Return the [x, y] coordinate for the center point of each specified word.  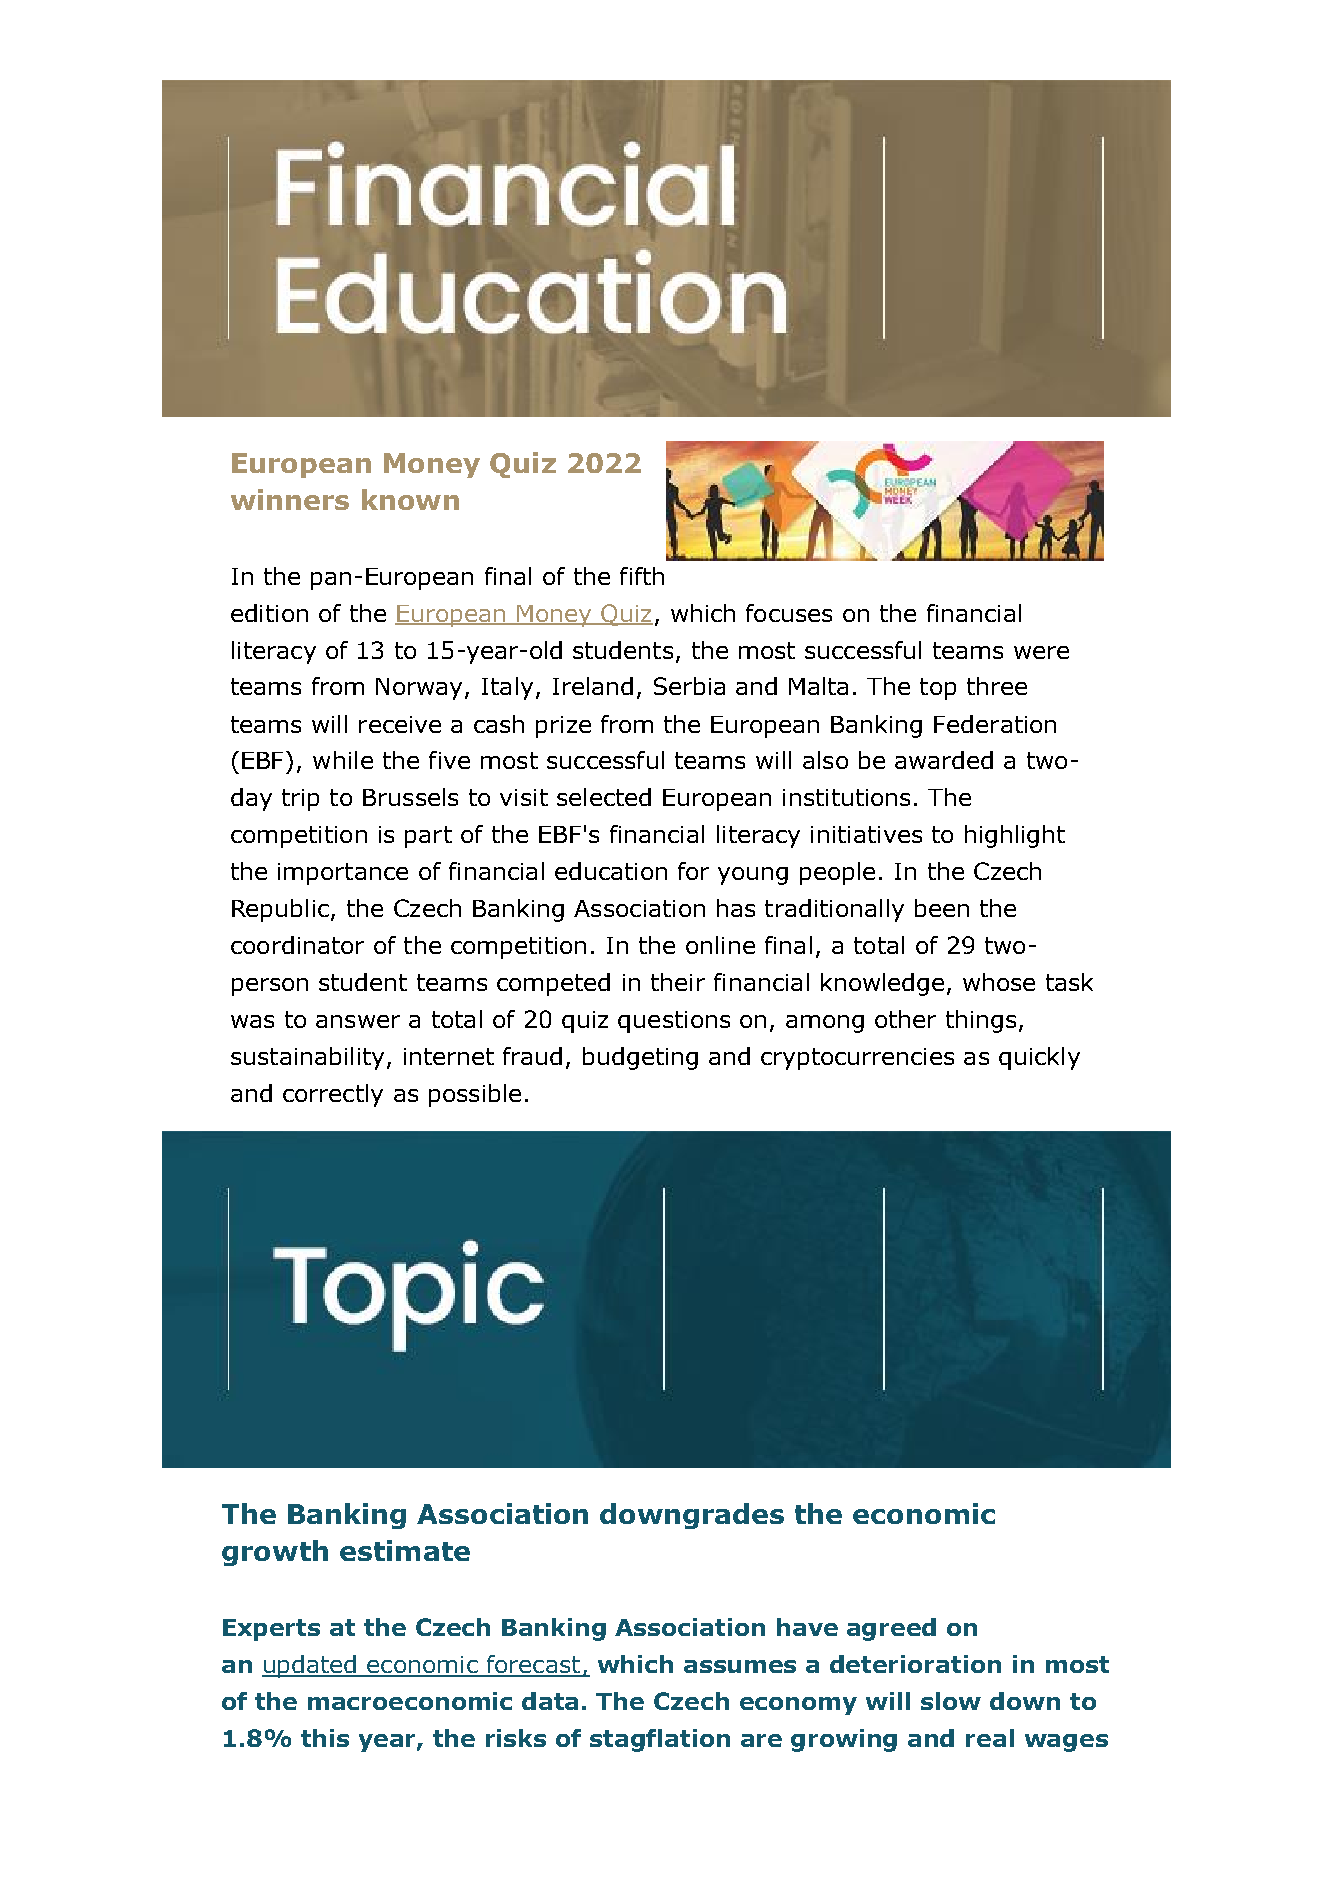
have [807, 1627]
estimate [405, 1550]
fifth [642, 576]
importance [343, 874]
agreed [891, 1629]
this [325, 1738]
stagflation [660, 1740]
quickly [1039, 1058]
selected [604, 797]
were [1041, 652]
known [410, 499]
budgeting [640, 1058]
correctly [333, 1095]
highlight [1015, 836]
